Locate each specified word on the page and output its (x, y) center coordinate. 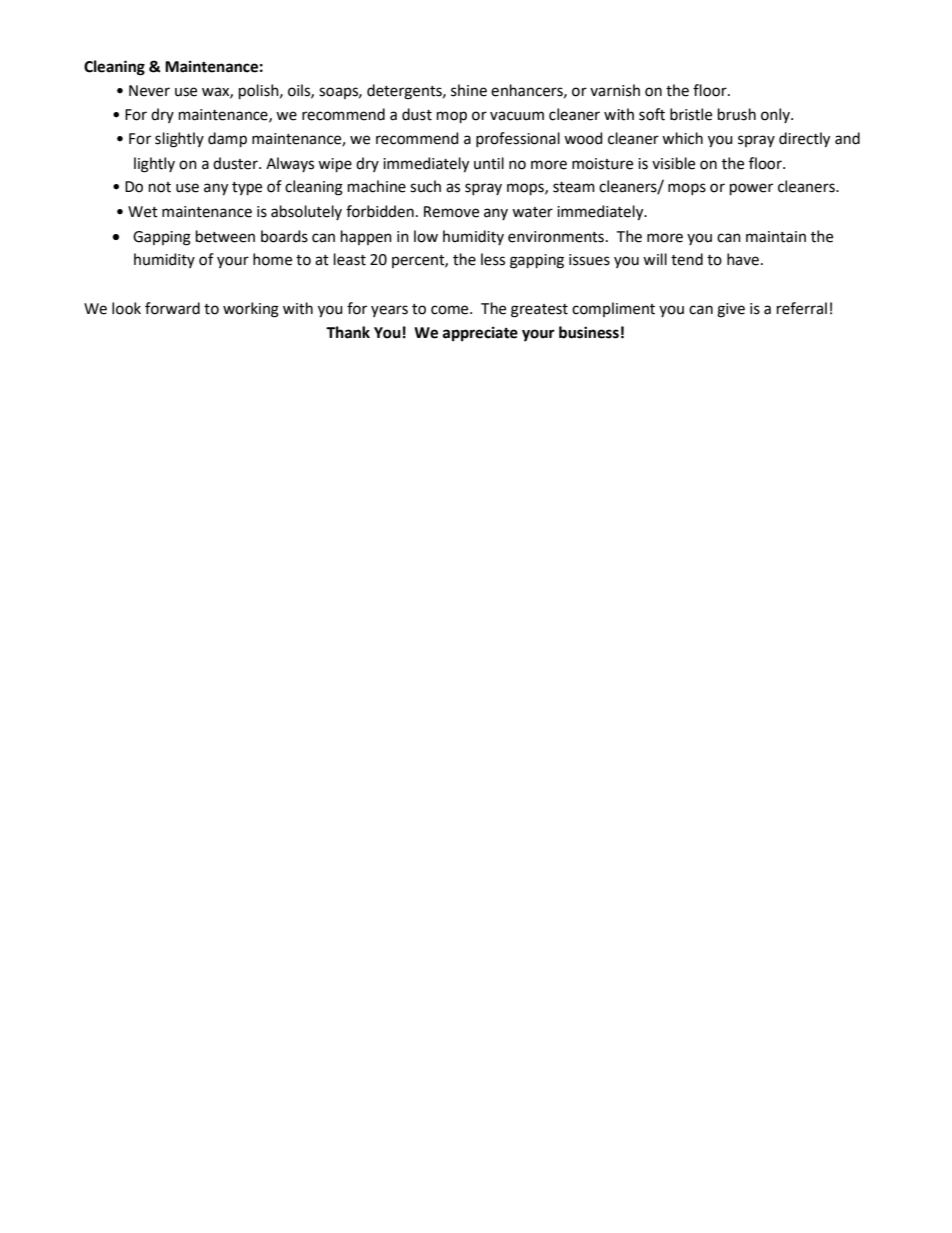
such (425, 186)
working (251, 310)
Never (149, 91)
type (247, 188)
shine (469, 90)
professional (518, 139)
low (426, 236)
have (743, 259)
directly (804, 140)
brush (737, 114)
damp (227, 139)
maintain (776, 237)
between (225, 236)
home (272, 259)
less (493, 259)
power (751, 189)
